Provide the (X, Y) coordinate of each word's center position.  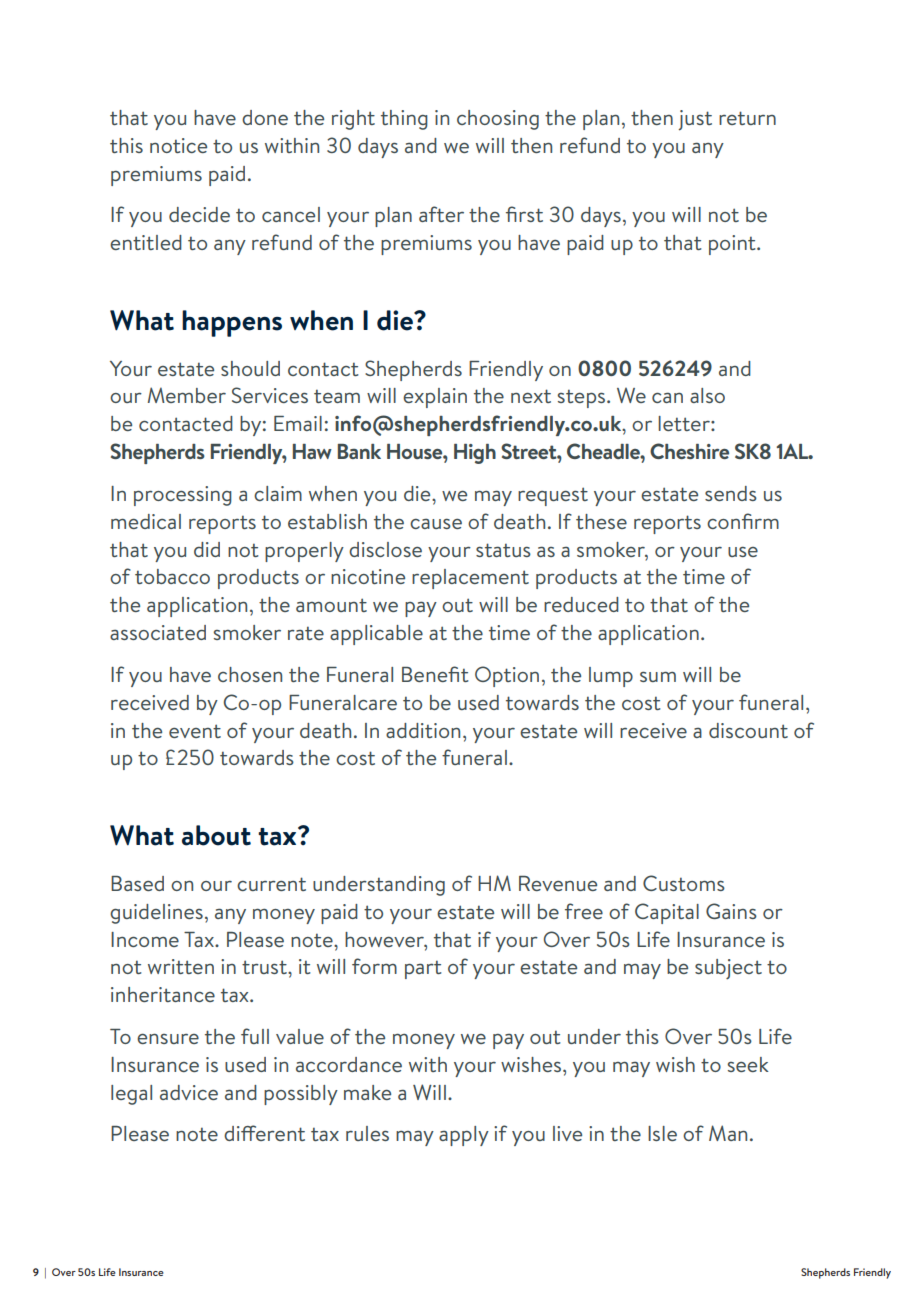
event (195, 731)
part (423, 969)
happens (232, 323)
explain (435, 398)
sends (731, 493)
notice (178, 145)
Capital (667, 913)
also (707, 395)
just (695, 120)
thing (404, 120)
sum (658, 676)
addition (423, 730)
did (207, 549)
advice (189, 1092)
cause (436, 523)
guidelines (156, 914)
